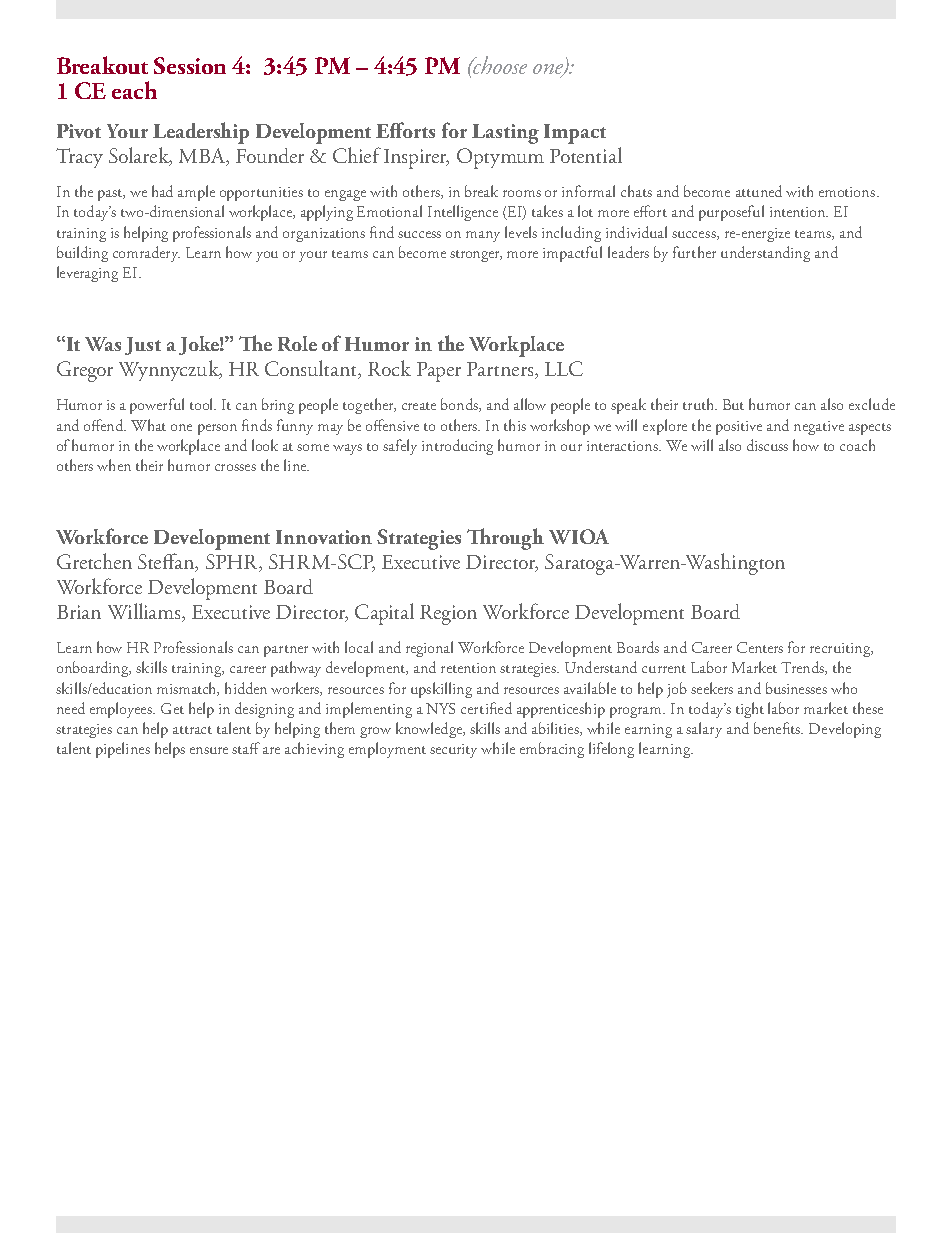 Image resolution: width=952 pixels, height=1233 pixels. Describe the element at coordinates (759, 191) in the document. I see `attuned` at that location.
